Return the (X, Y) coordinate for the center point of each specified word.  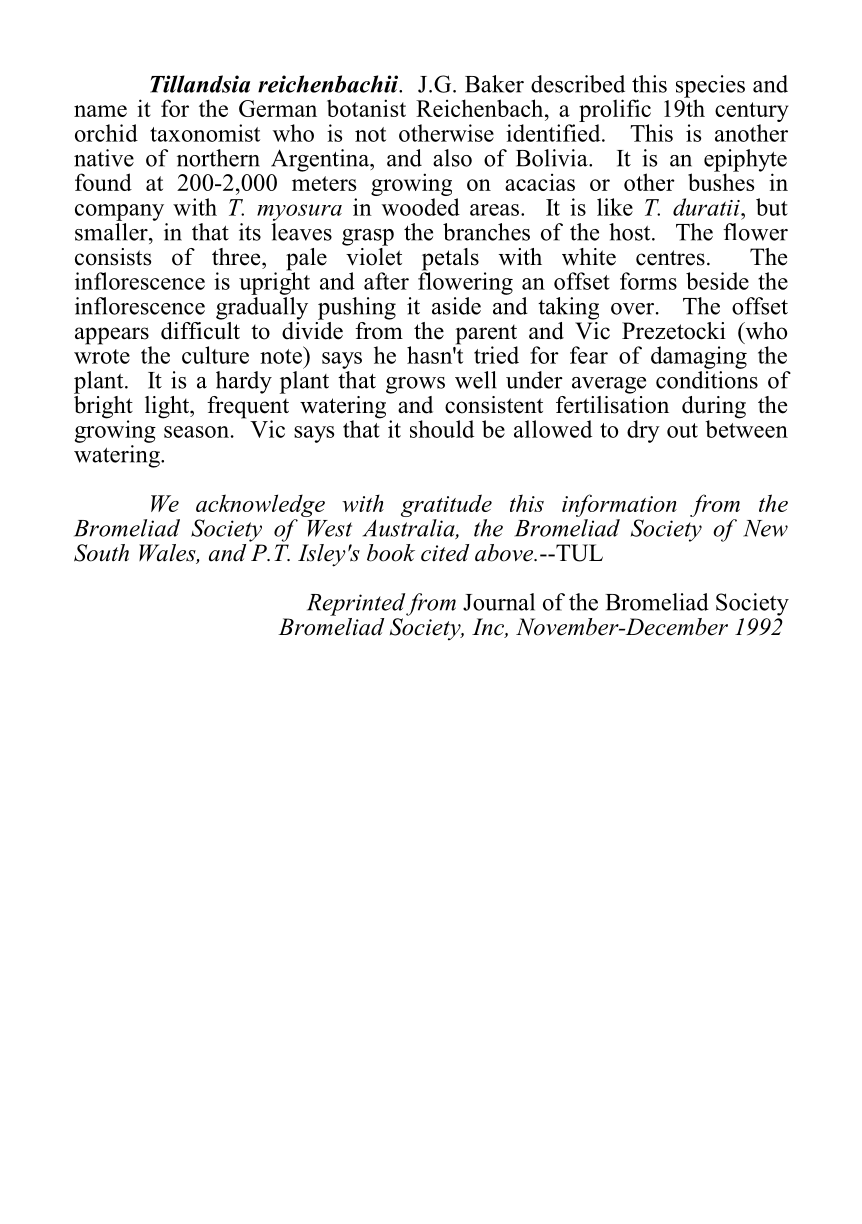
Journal (499, 602)
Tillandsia (200, 84)
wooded (421, 207)
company (119, 212)
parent (486, 335)
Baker (494, 84)
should (442, 429)
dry (643, 431)
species (710, 87)
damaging (699, 357)
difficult (200, 329)
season (196, 432)
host (631, 232)
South (101, 553)
